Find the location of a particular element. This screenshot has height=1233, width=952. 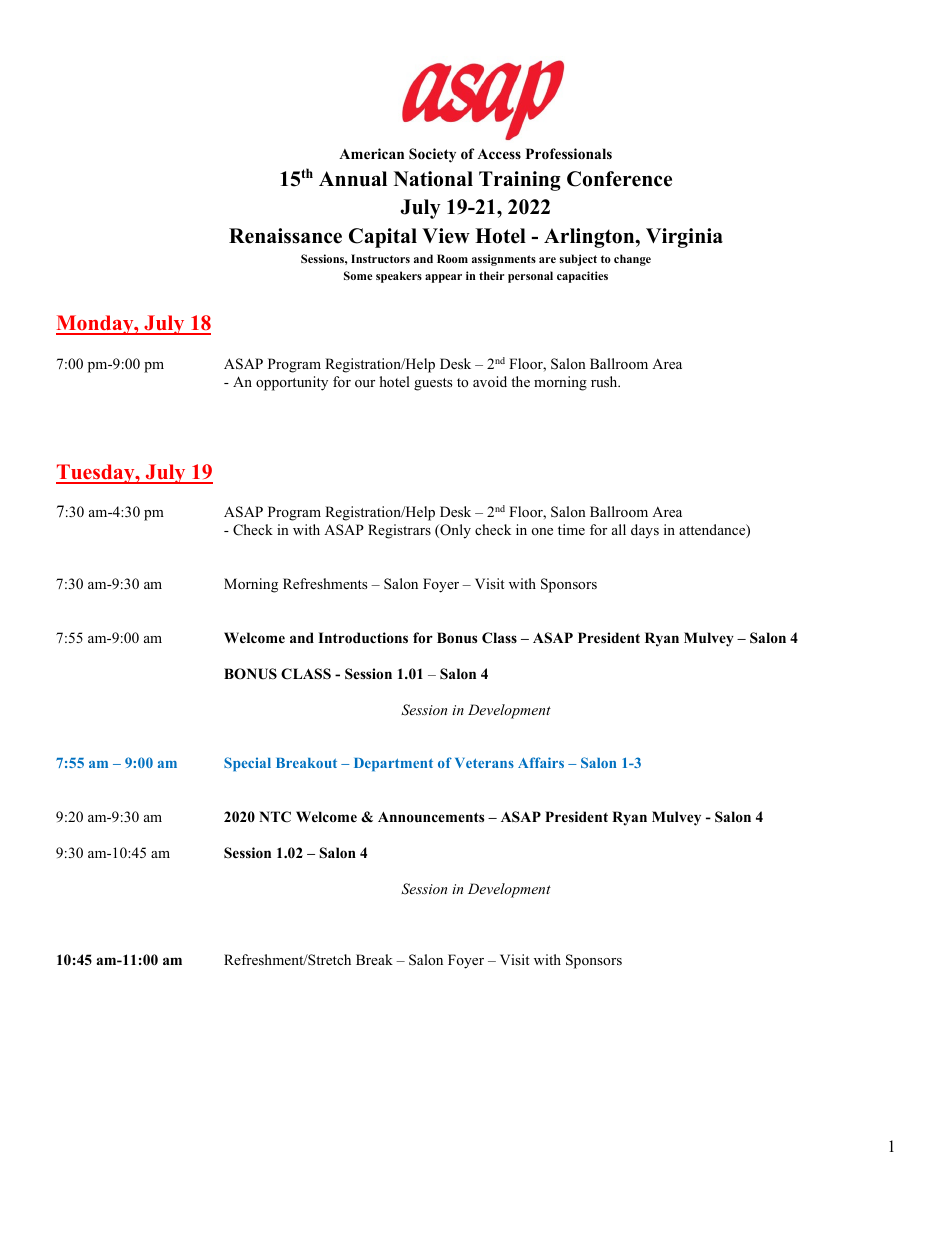

Veterans is located at coordinates (484, 763).
